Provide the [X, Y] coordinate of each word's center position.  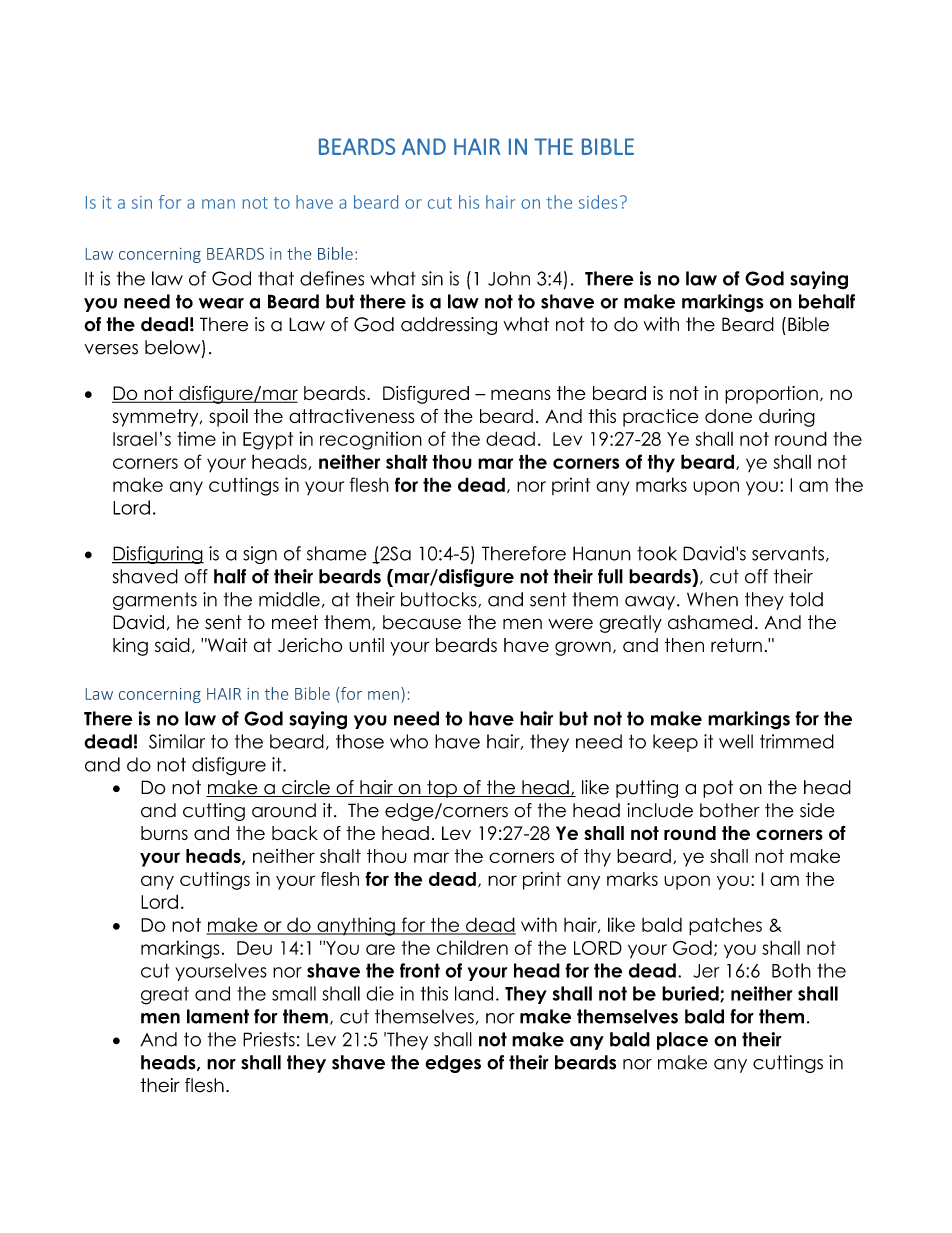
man [218, 204]
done [728, 416]
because [422, 622]
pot [718, 789]
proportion [771, 395]
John [509, 278]
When [712, 599]
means [521, 394]
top [442, 789]
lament [218, 1016]
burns [164, 833]
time [196, 438]
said [172, 645]
